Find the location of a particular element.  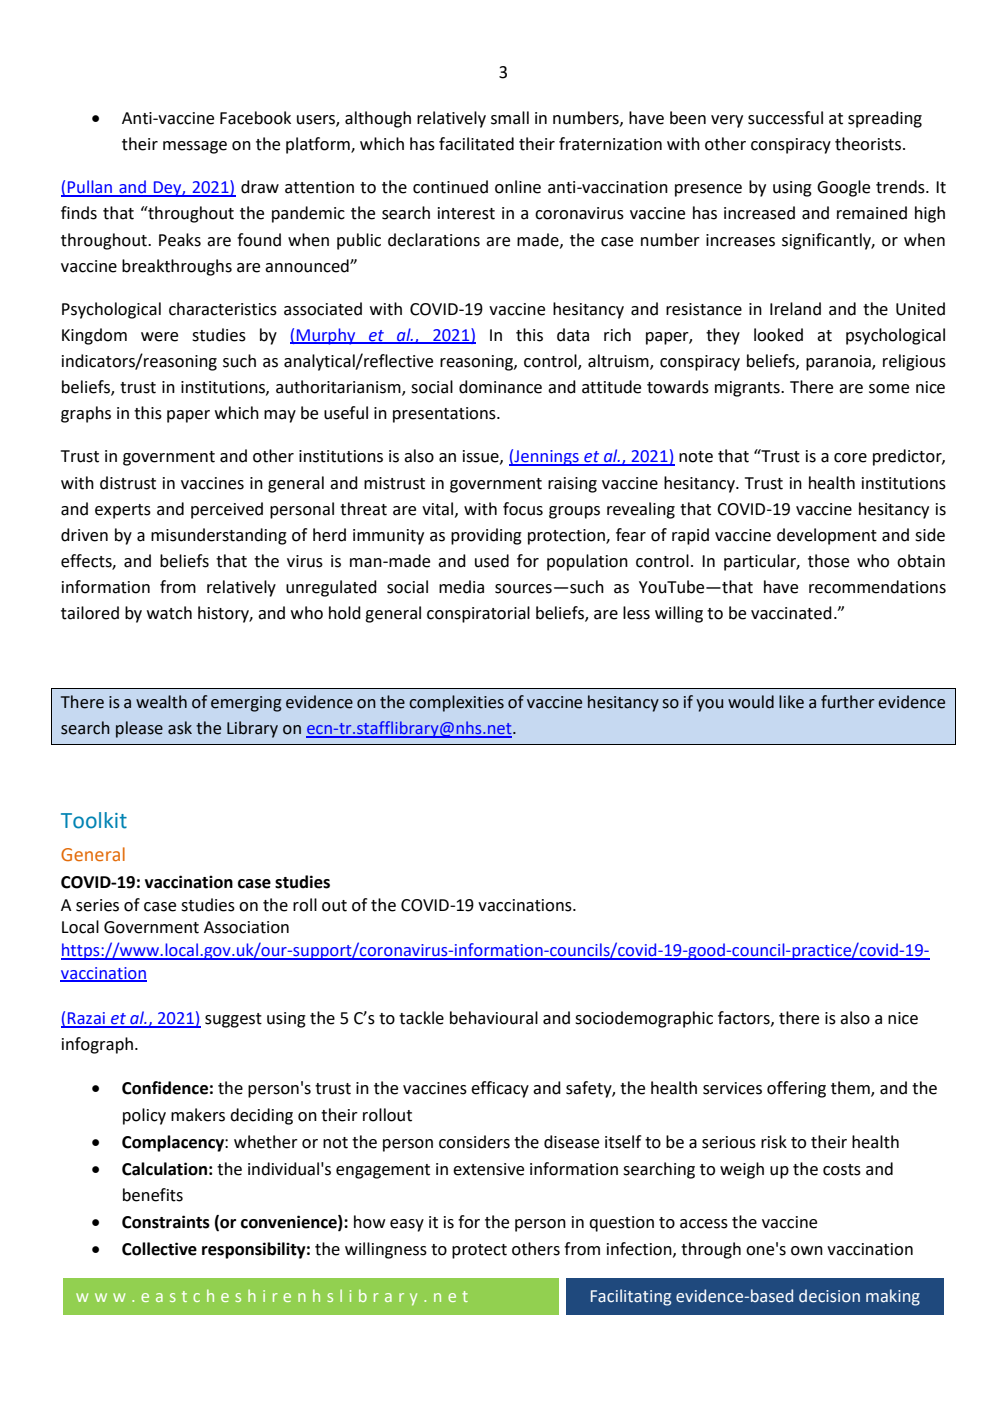

complexities is located at coordinates (456, 703).
